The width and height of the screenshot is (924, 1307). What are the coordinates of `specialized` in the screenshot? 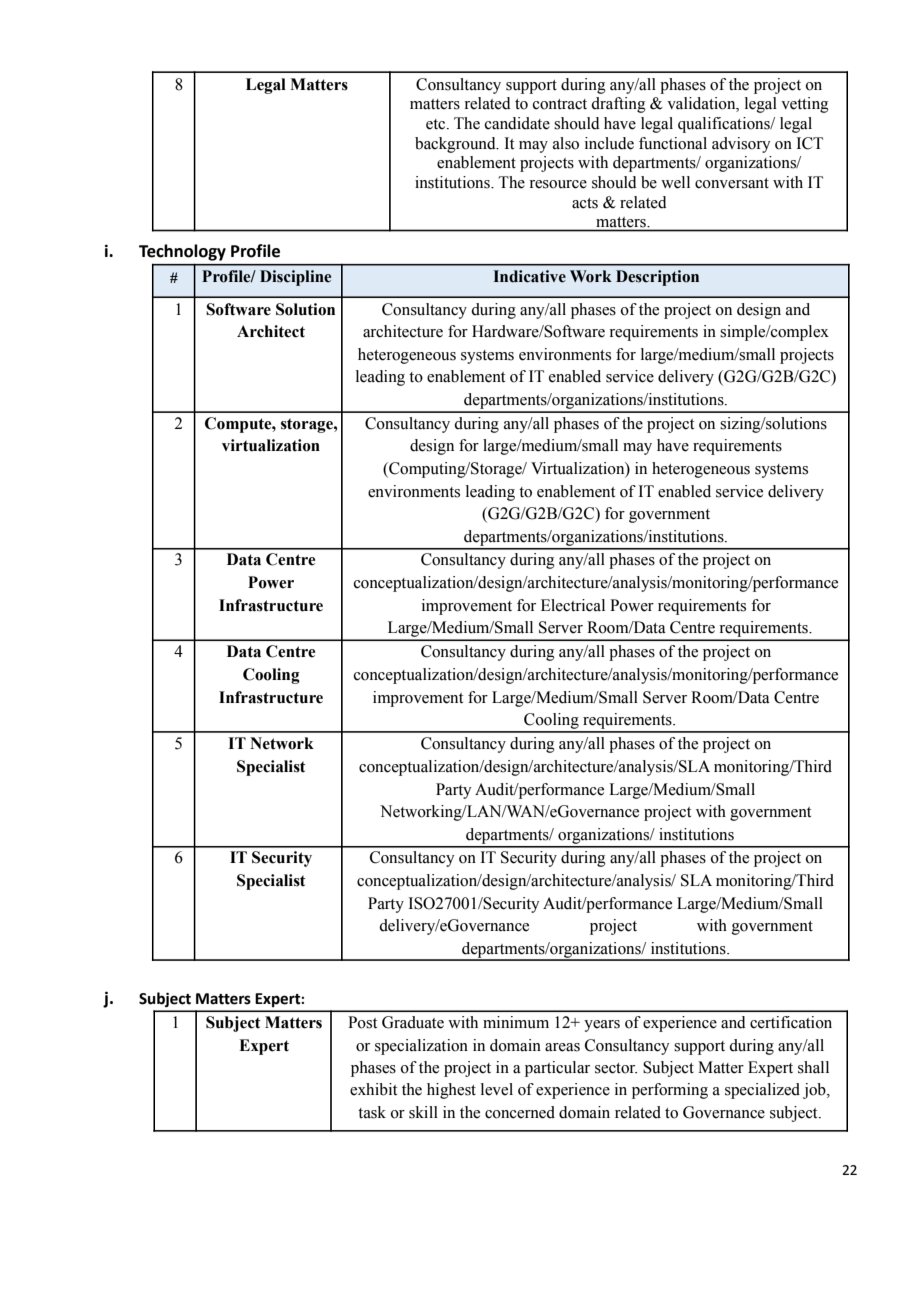 It's located at (762, 1091).
